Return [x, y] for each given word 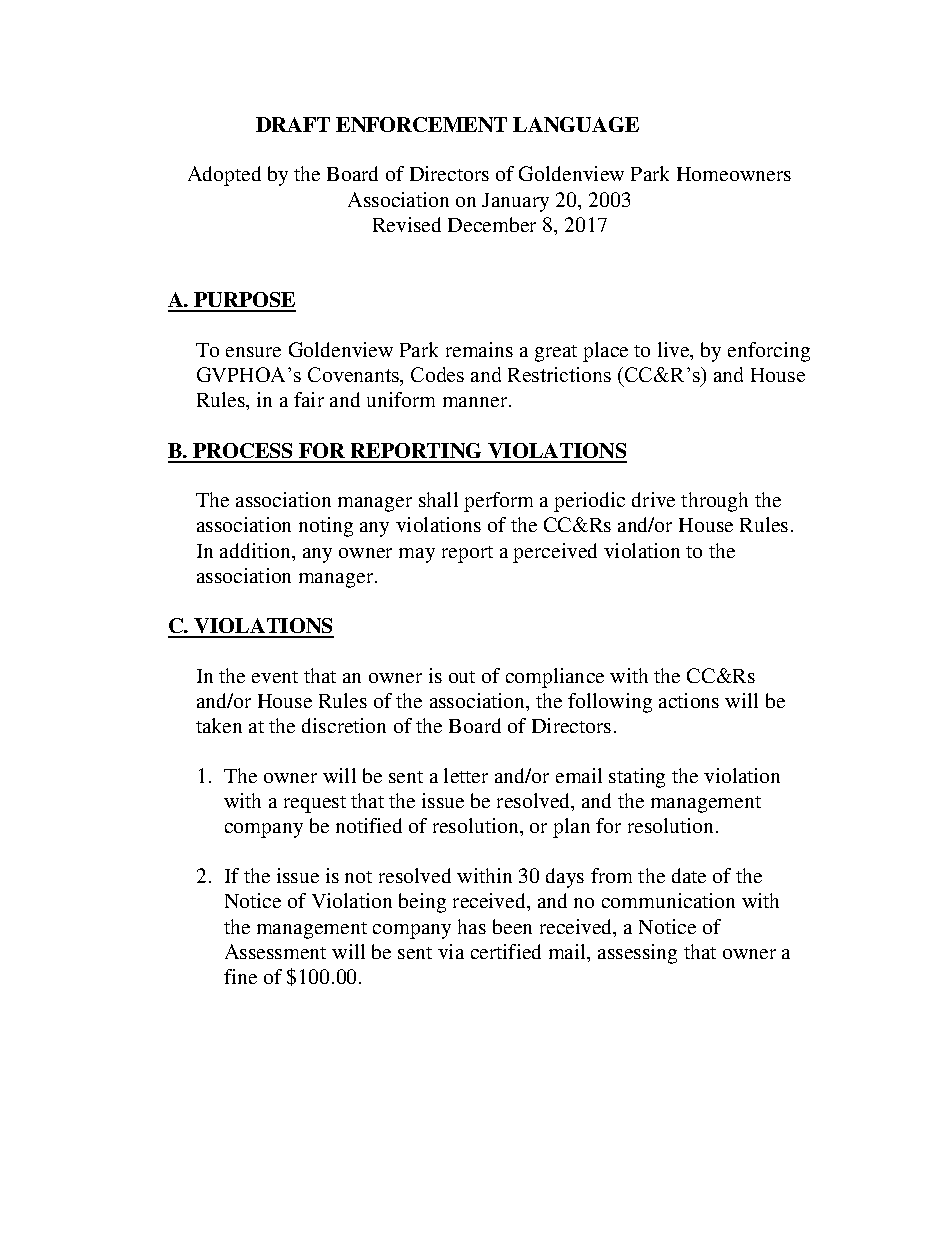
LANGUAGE [576, 124]
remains [479, 349]
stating [637, 778]
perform [498, 502]
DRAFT [293, 124]
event [275, 677]
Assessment [275, 951]
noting [326, 527]
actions [689, 700]
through [714, 502]
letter [466, 775]
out [462, 677]
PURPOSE [244, 301]
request [315, 804]
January [515, 202]
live [675, 351]
